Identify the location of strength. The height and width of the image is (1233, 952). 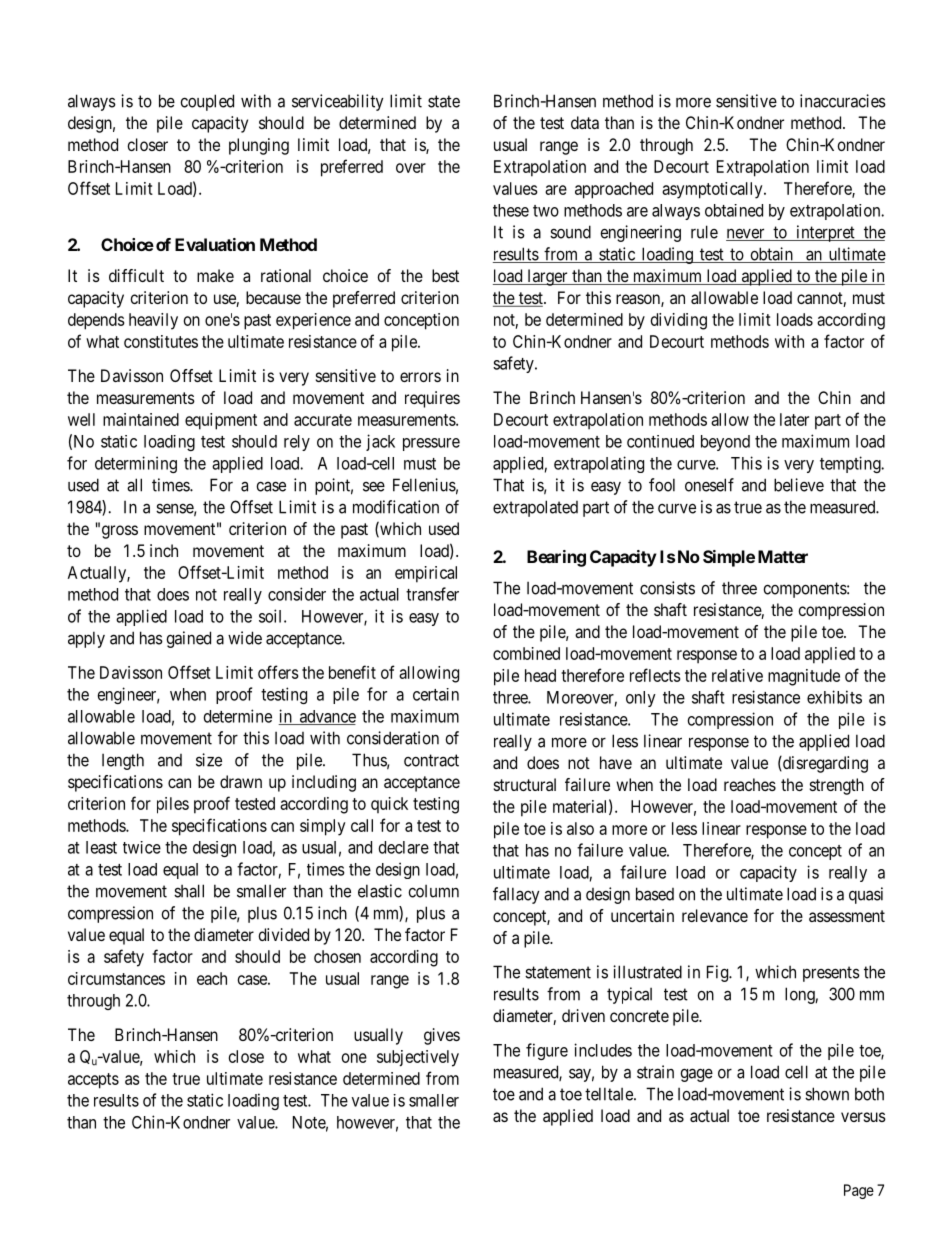
(837, 786).
